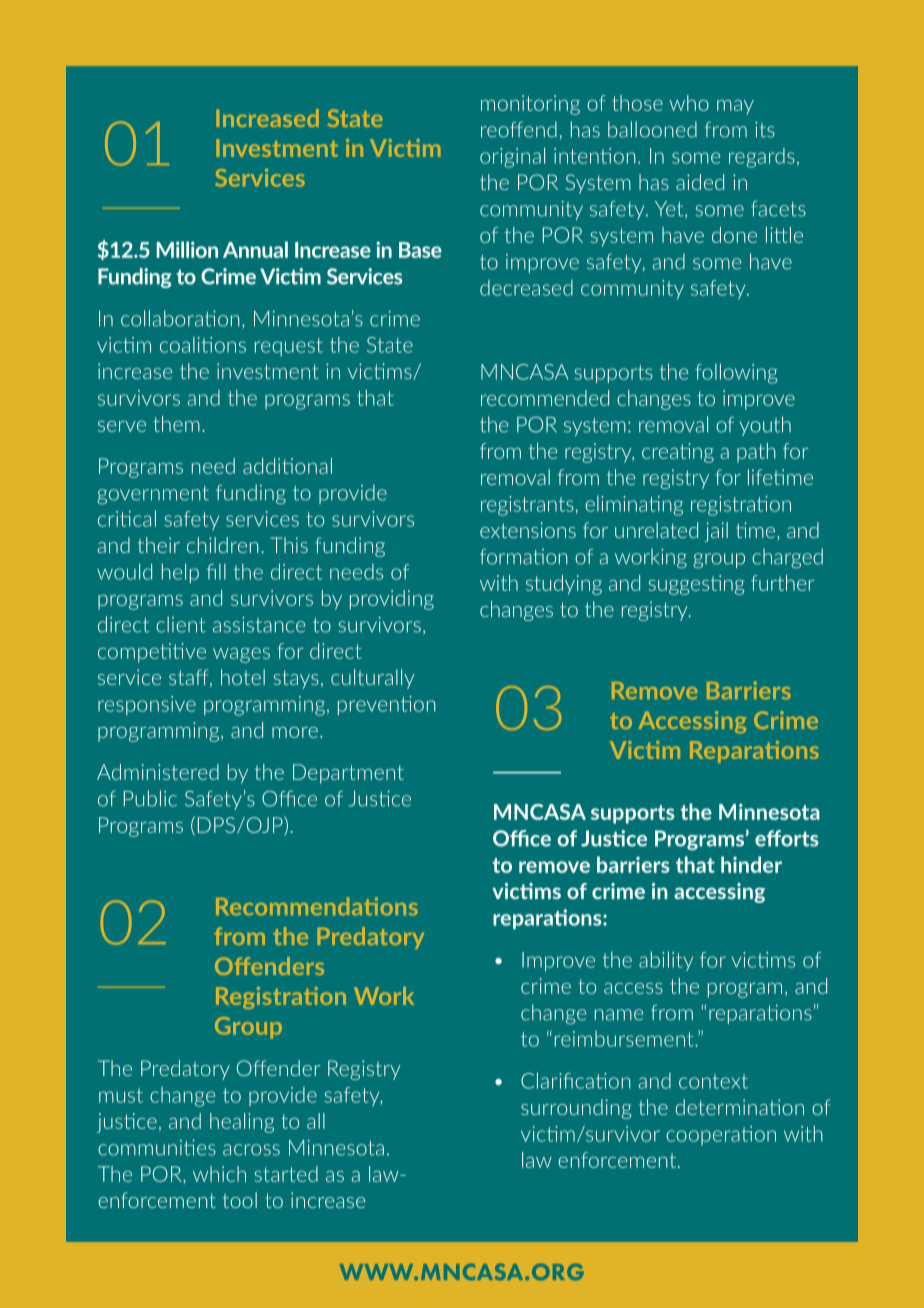  I want to click on surrounding, so click(576, 1109).
